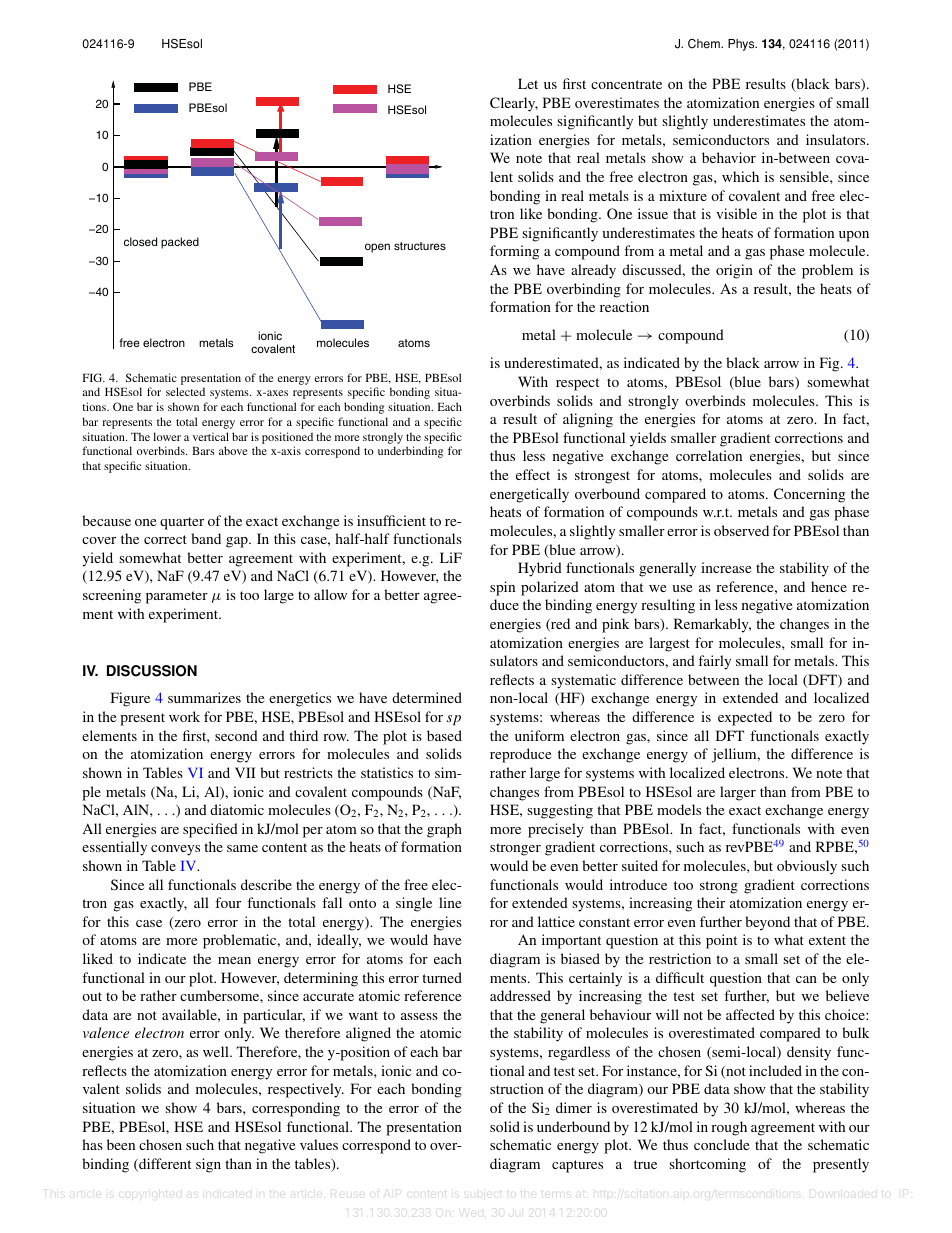  What do you see at coordinates (529, 495) in the document?
I see `energetically` at bounding box center [529, 495].
